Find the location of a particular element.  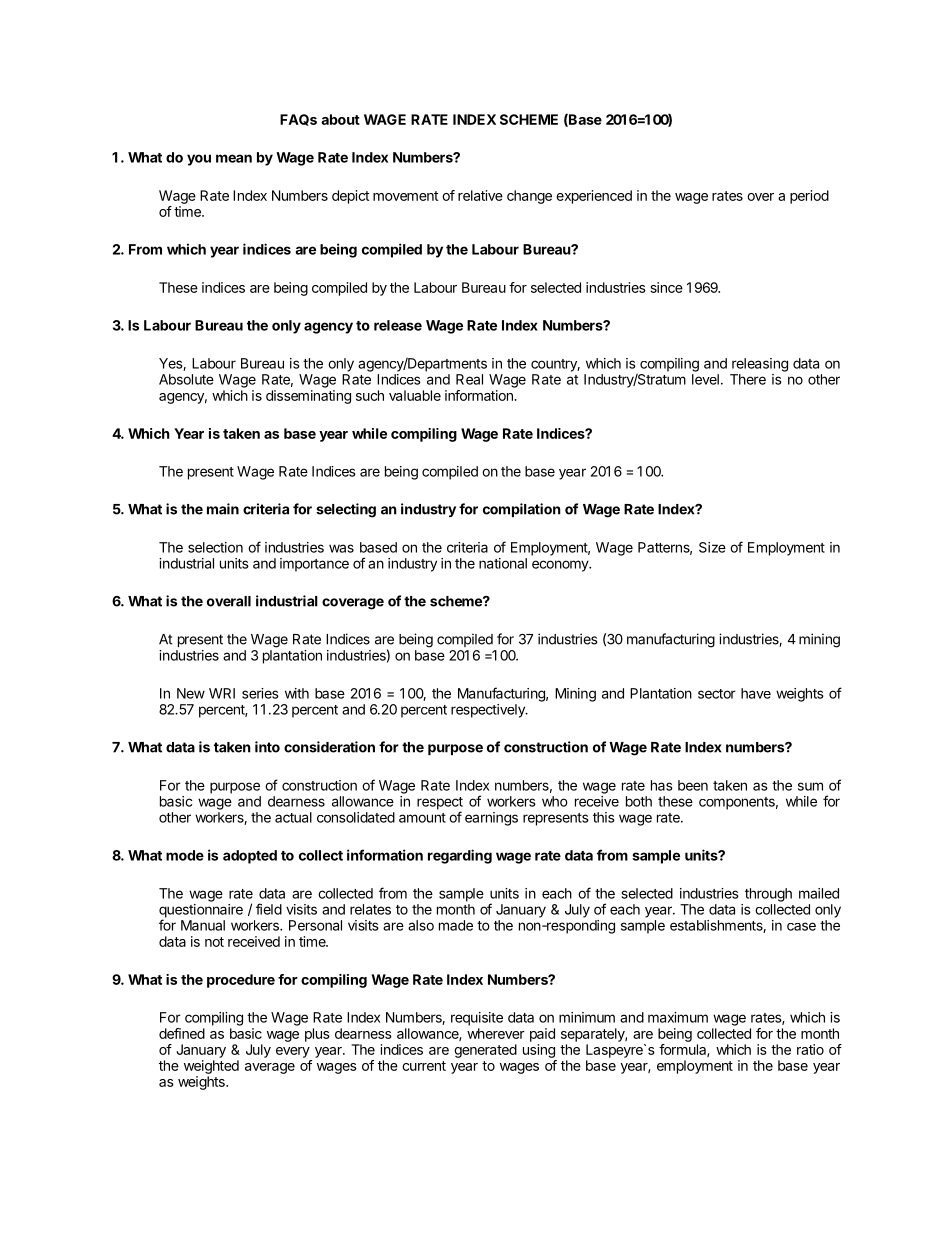

period is located at coordinates (809, 197).
